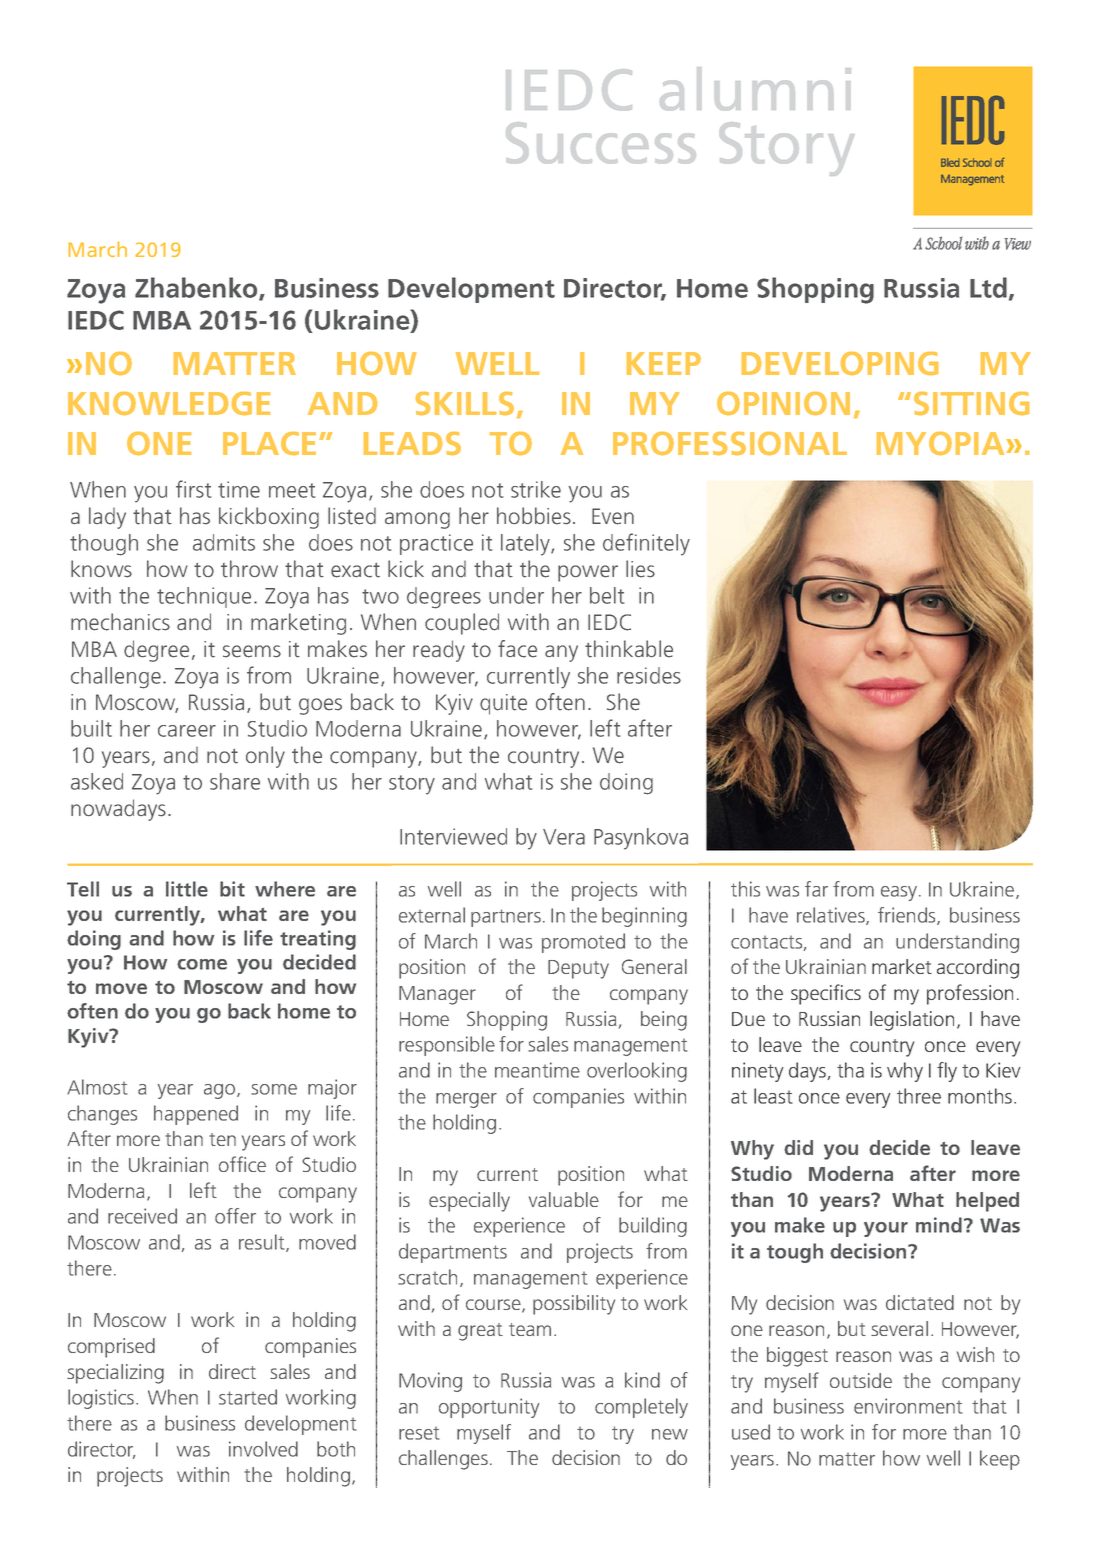 The image size is (1099, 1554). What do you see at coordinates (202, 964) in the image?
I see `come` at bounding box center [202, 964].
